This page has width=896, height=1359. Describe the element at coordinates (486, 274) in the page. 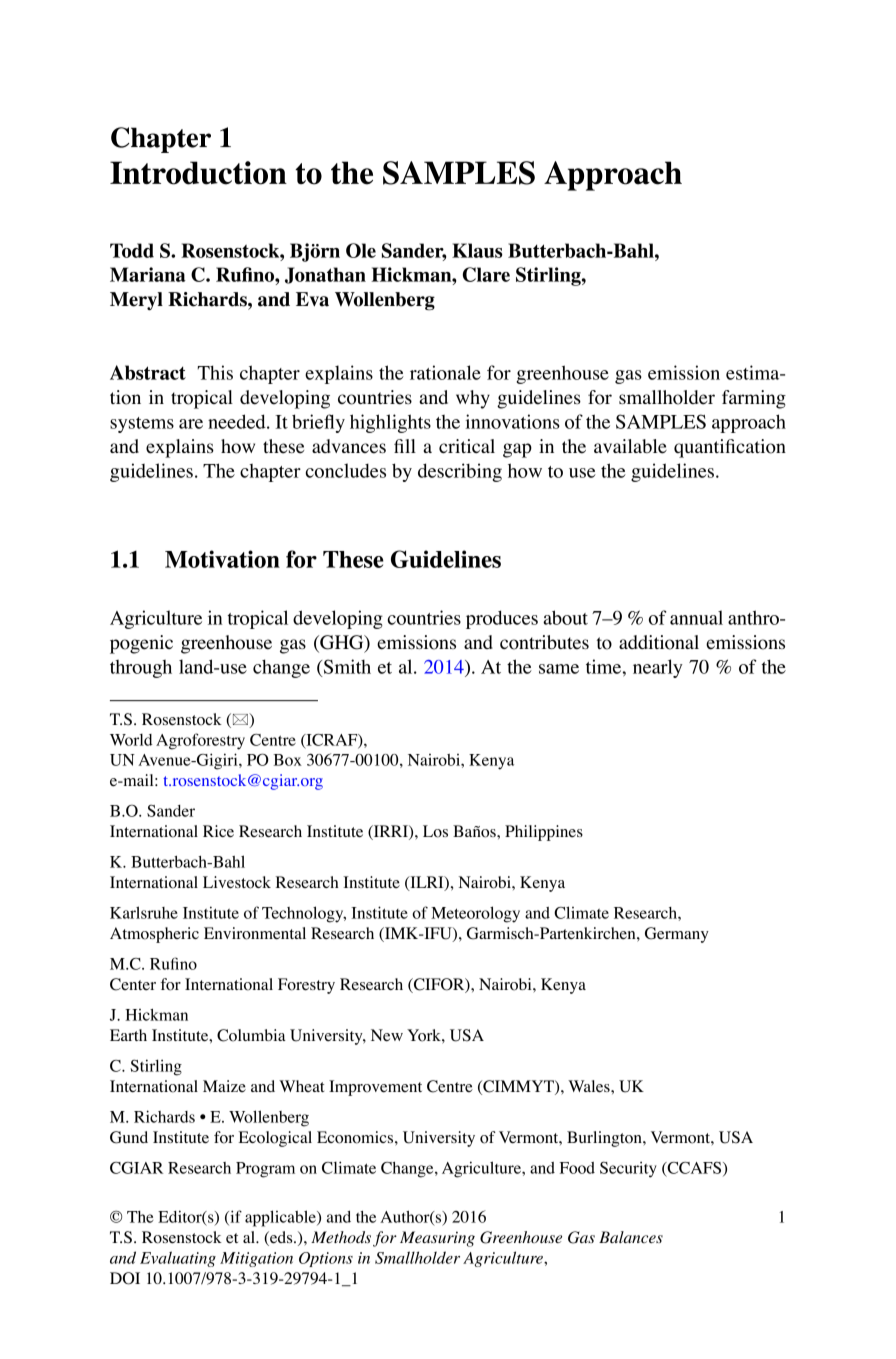

I see `Clare` at that location.
